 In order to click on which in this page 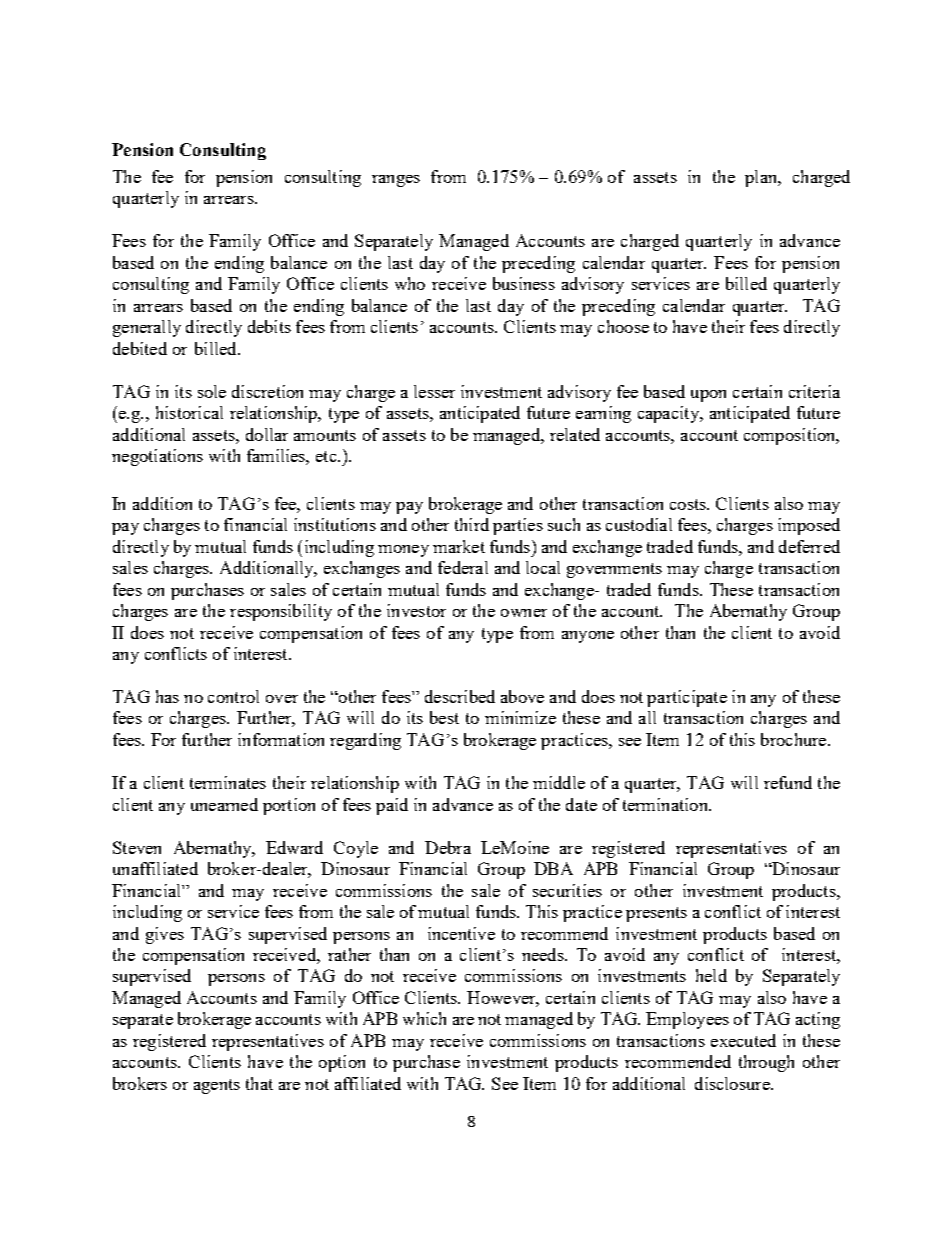, I will do `click(424, 1018)`.
